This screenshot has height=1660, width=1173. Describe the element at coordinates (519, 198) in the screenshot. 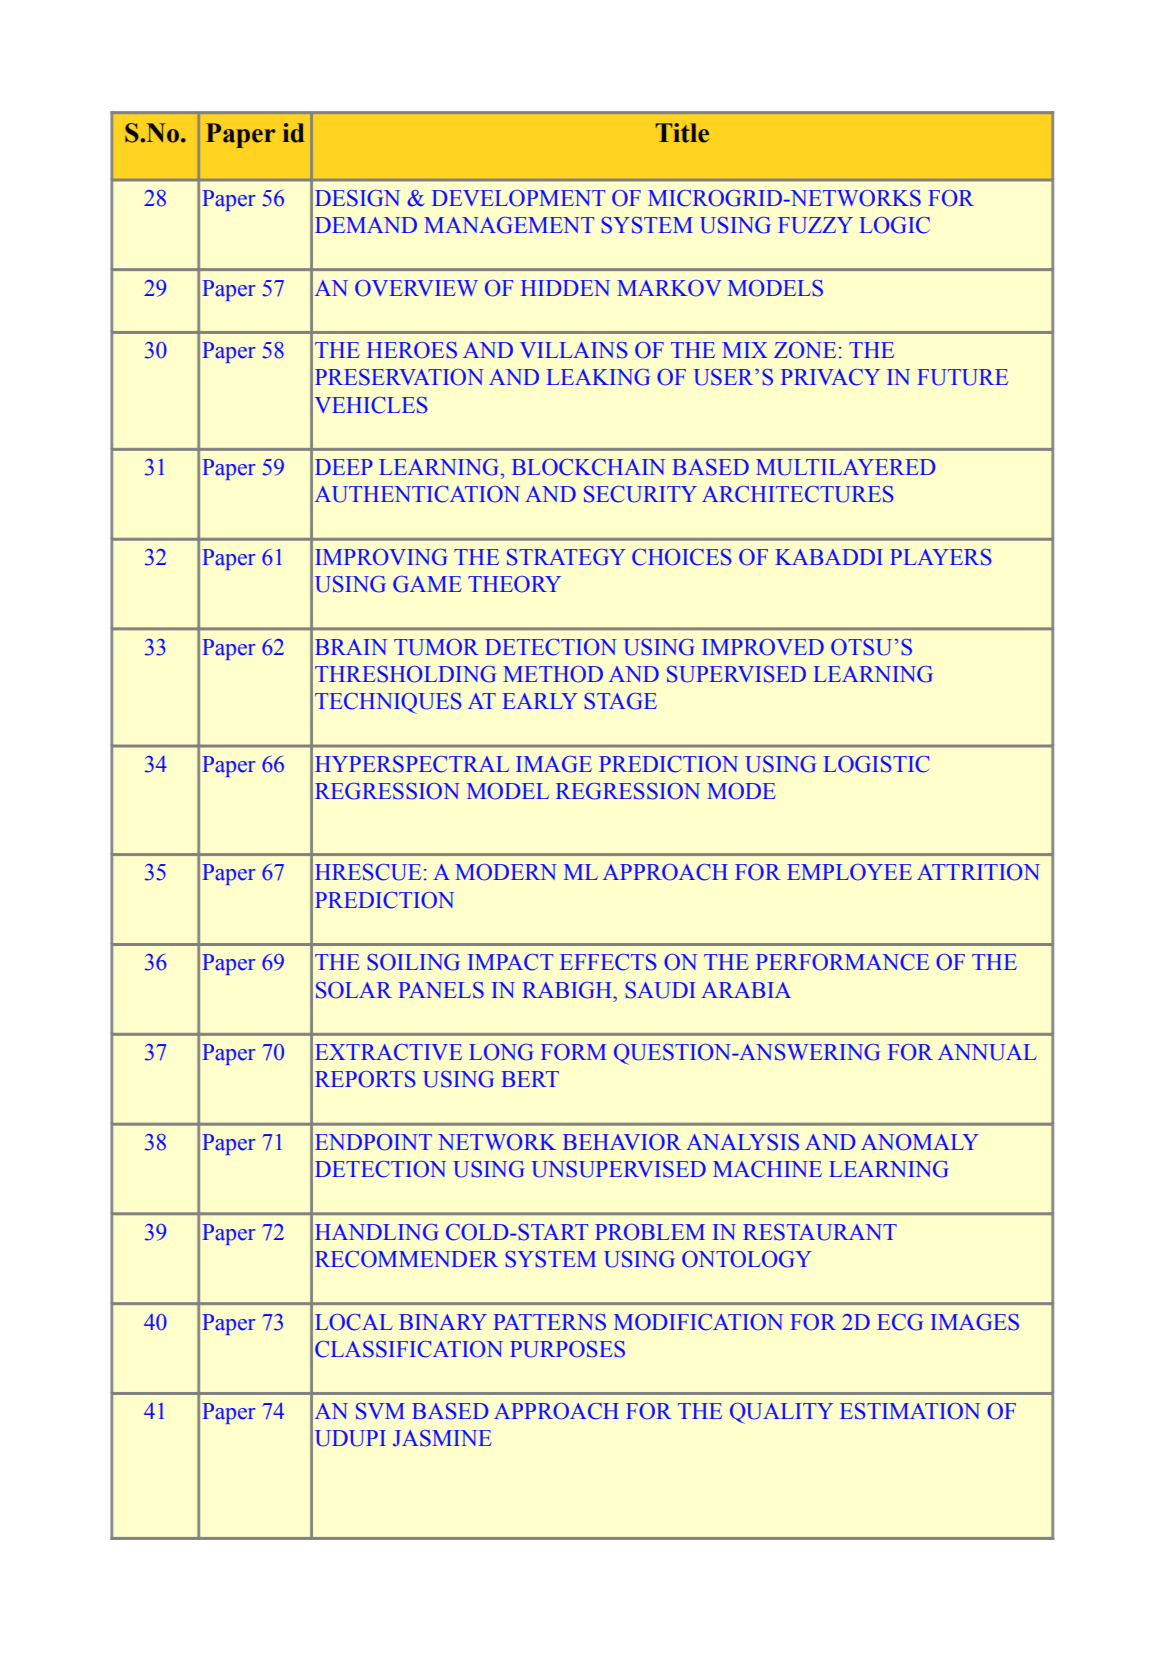

I see `DEVELOPMENT` at that location.
